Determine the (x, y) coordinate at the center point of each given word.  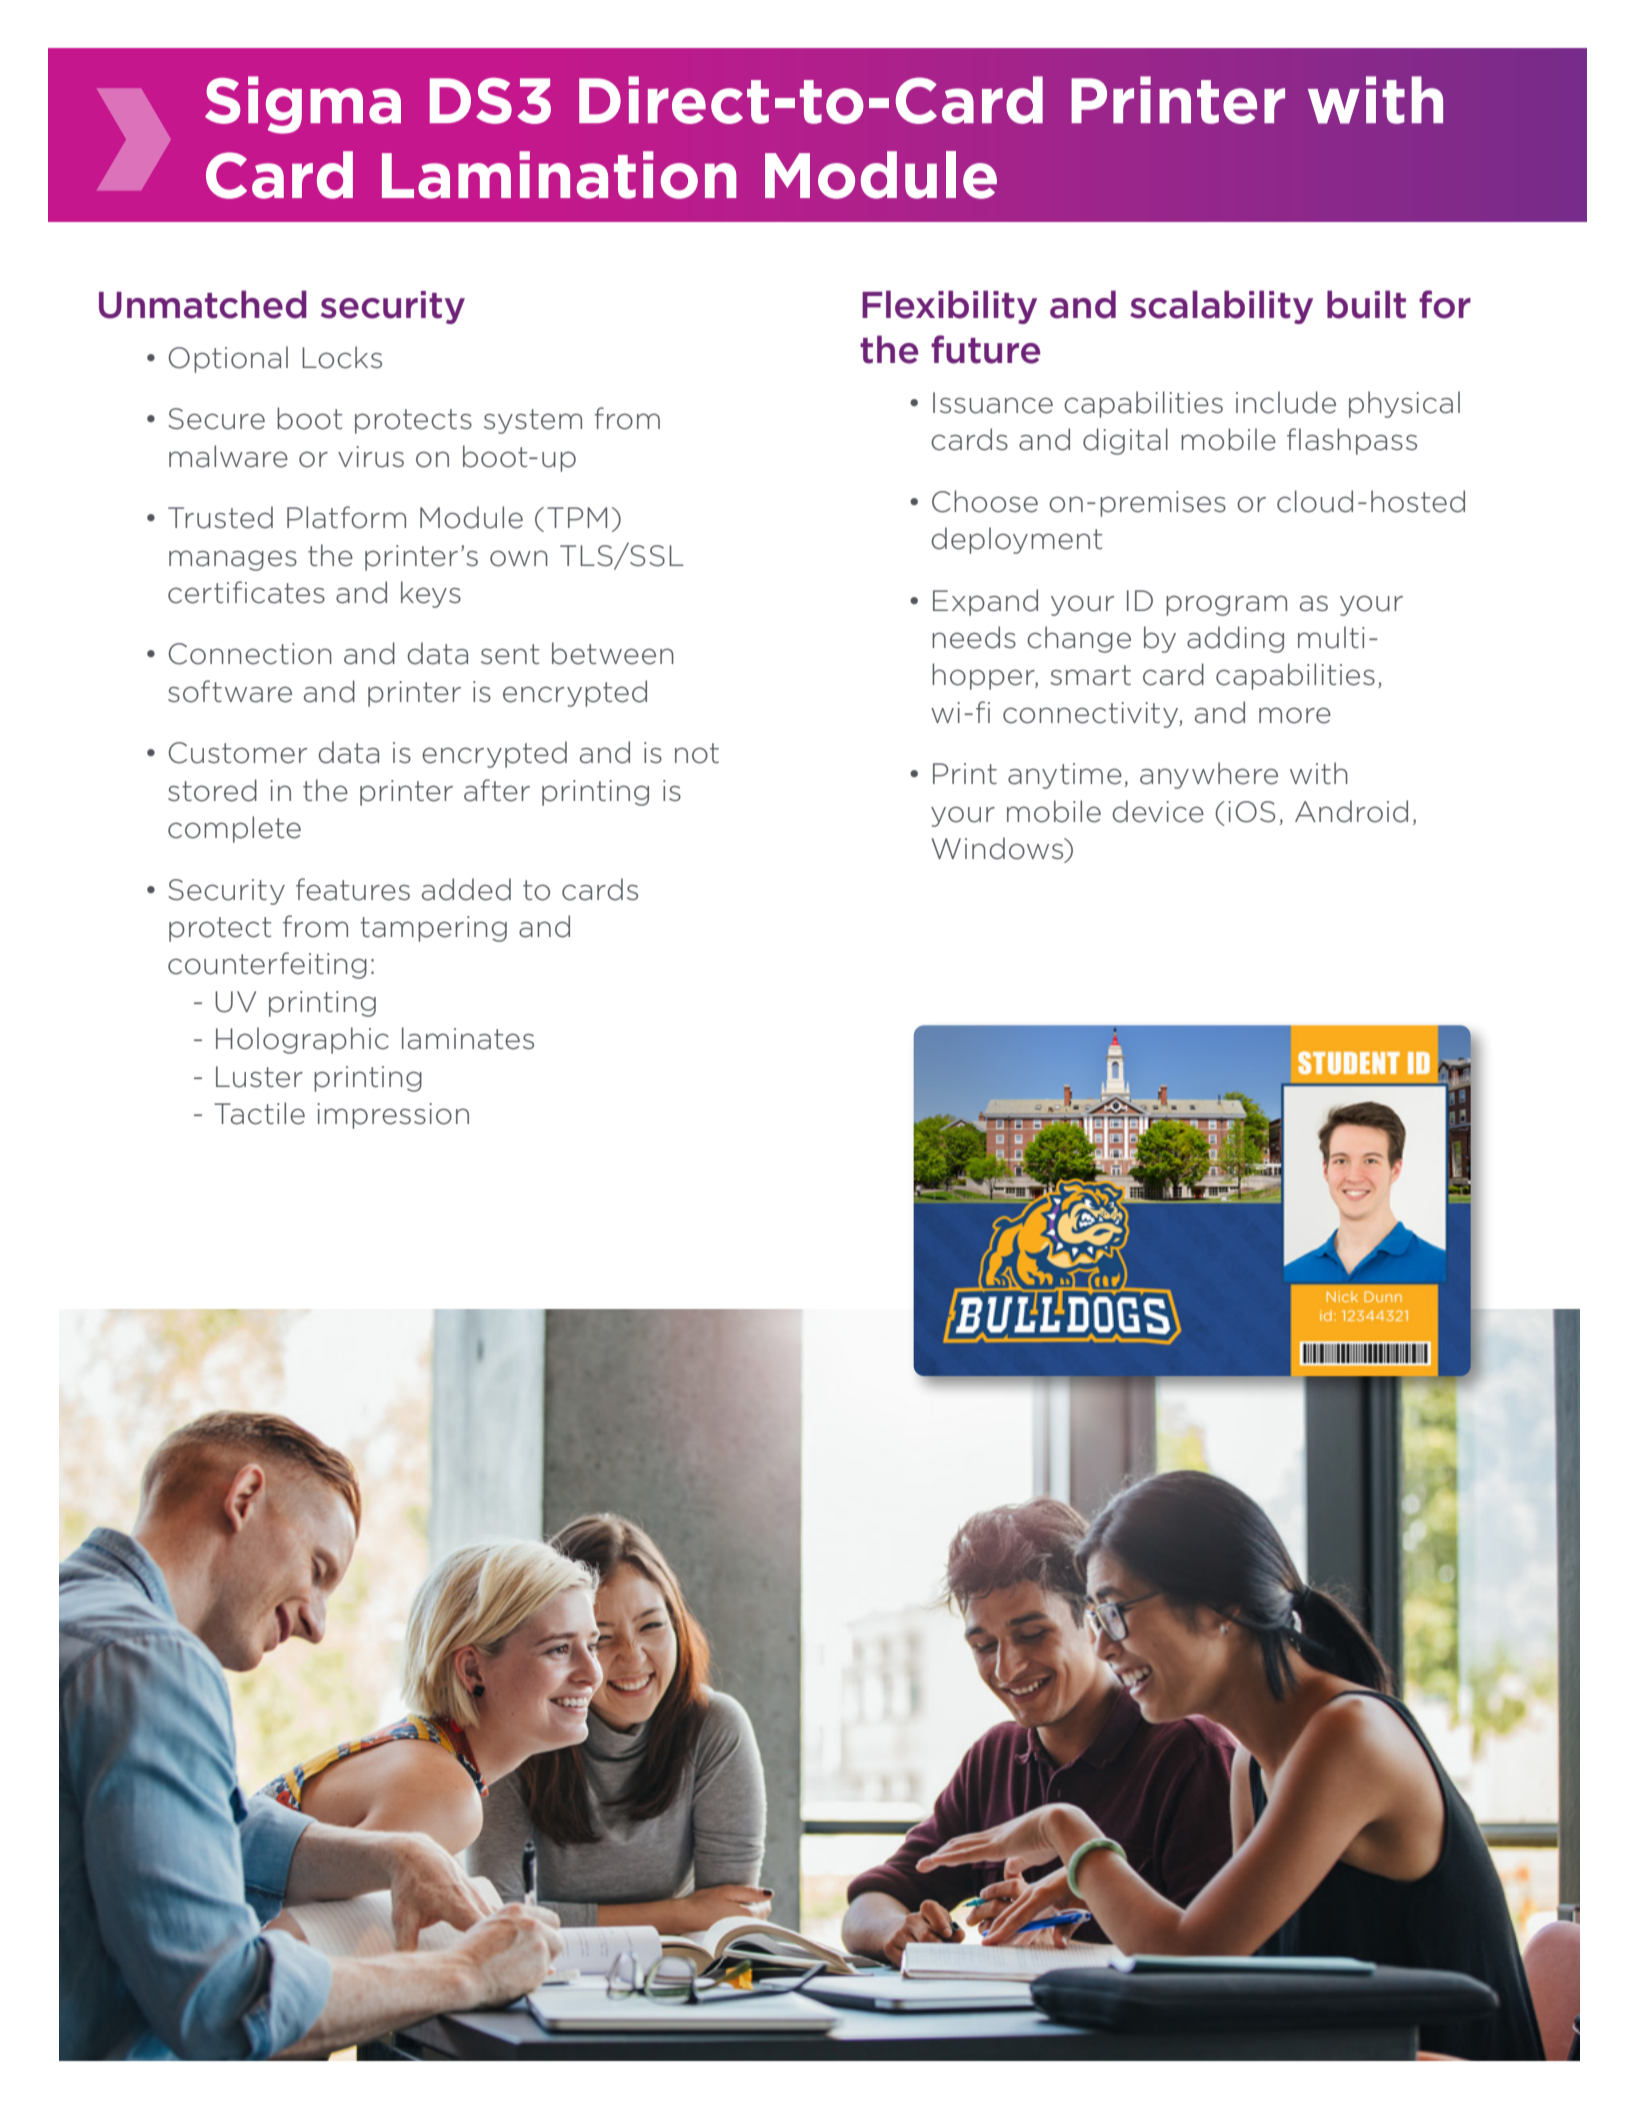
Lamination (559, 175)
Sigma (303, 105)
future (985, 349)
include (1286, 402)
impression (393, 1116)
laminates (468, 1038)
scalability (1221, 307)
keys (431, 594)
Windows (999, 849)
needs (974, 637)
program (1226, 605)
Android (1351, 811)
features (353, 889)
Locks (342, 357)
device (1158, 811)
